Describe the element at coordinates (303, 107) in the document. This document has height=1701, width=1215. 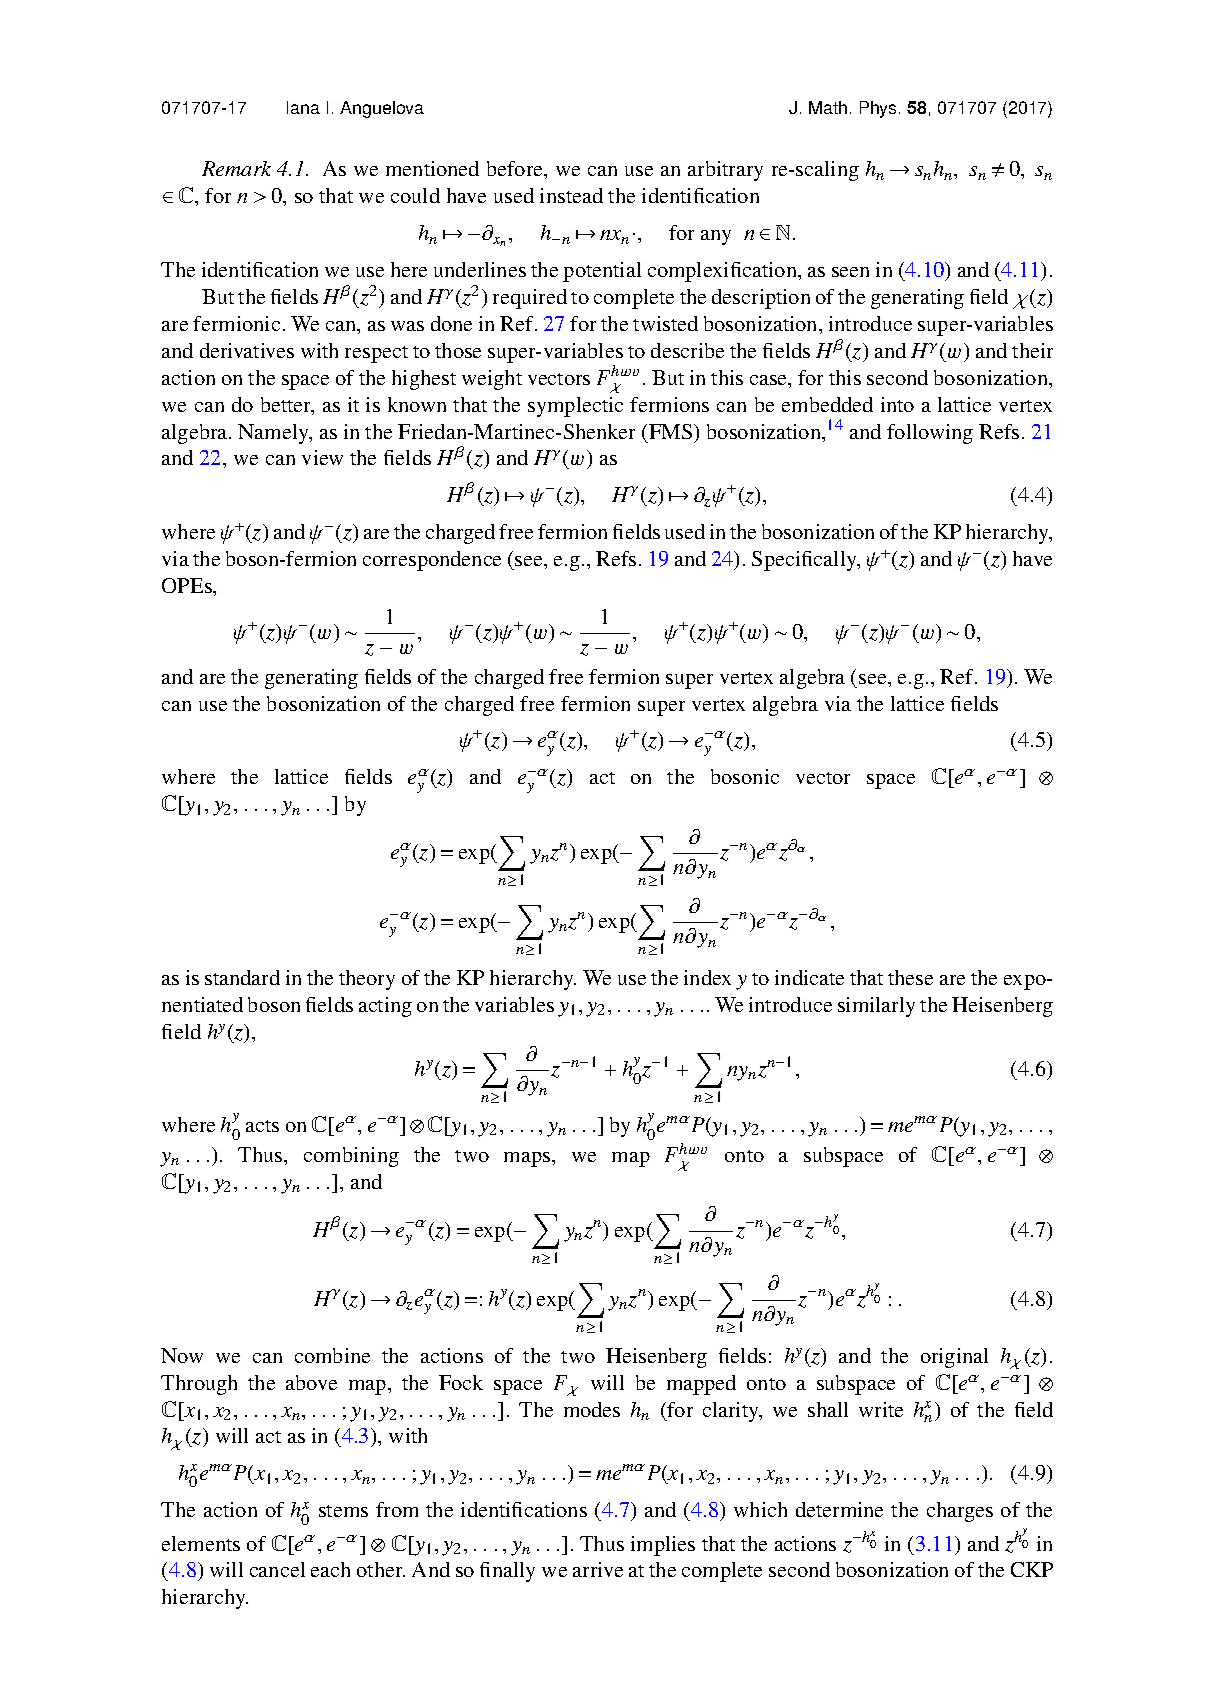
I see `Iana` at that location.
